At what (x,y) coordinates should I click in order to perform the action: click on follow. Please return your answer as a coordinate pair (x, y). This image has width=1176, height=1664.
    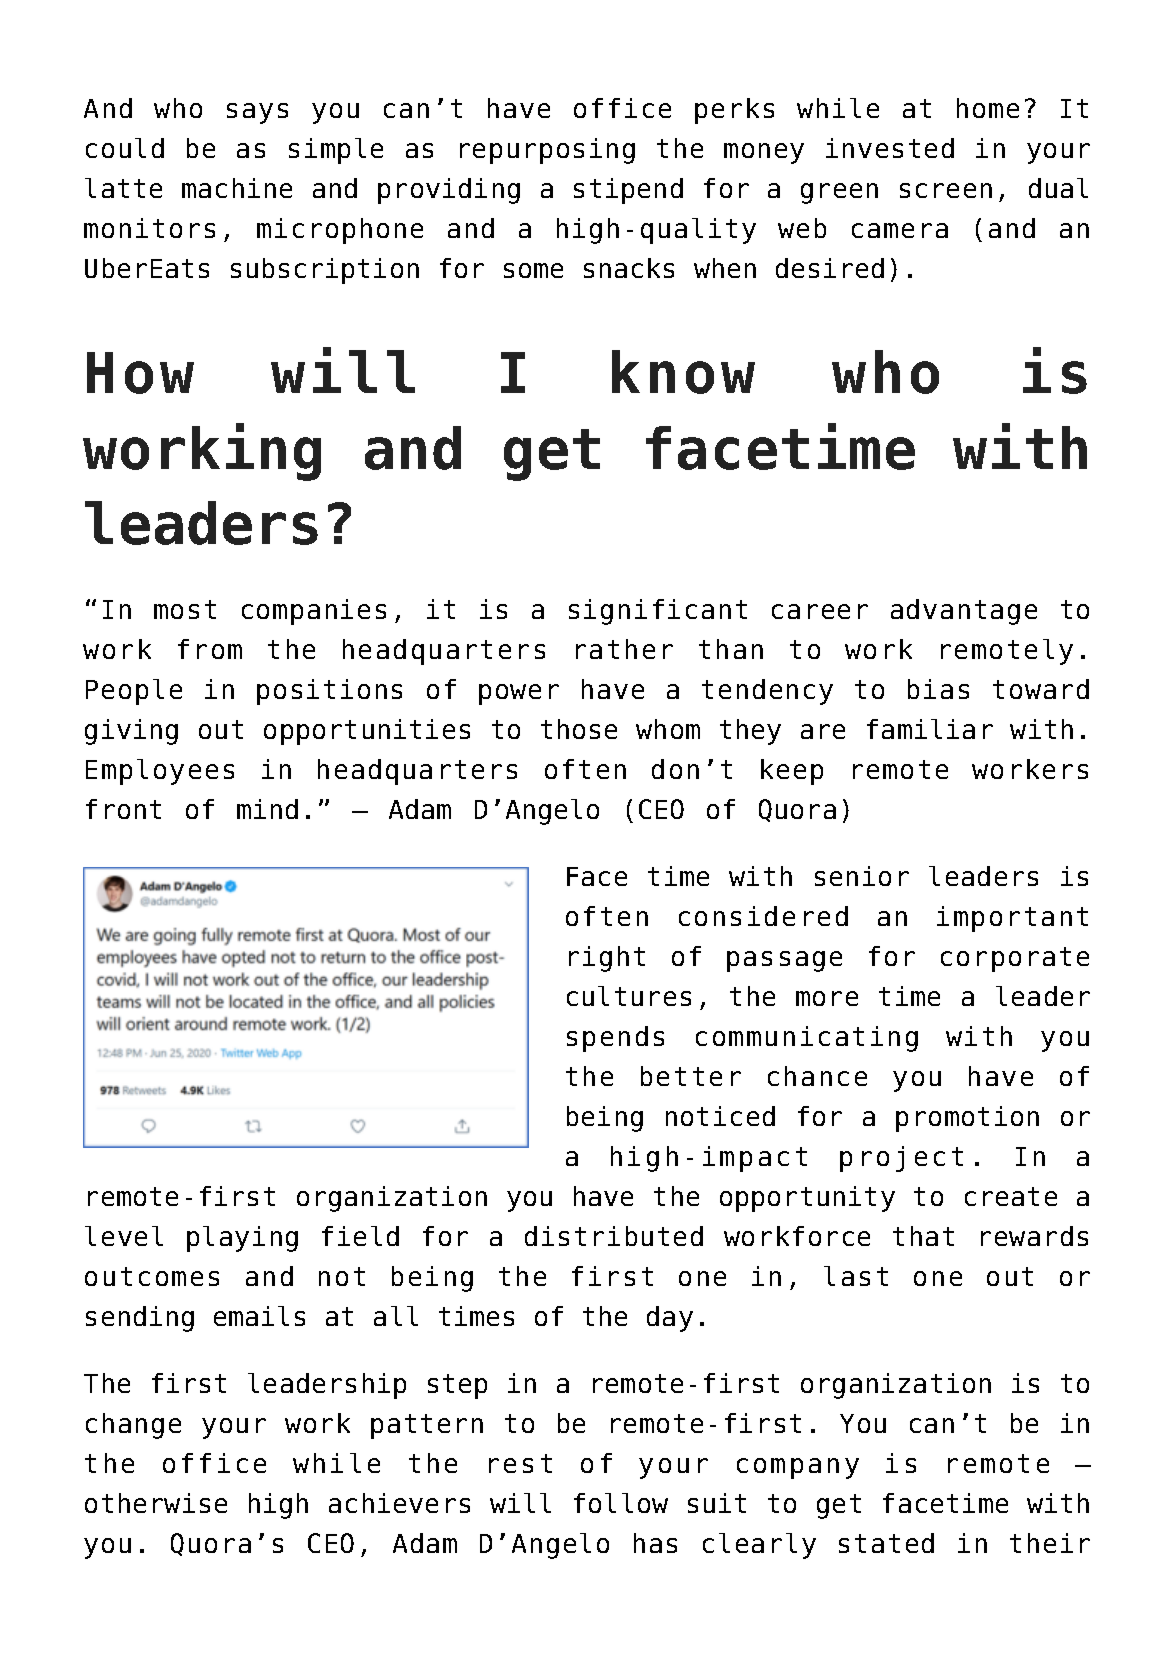
    Looking at the image, I should click on (621, 1503).
